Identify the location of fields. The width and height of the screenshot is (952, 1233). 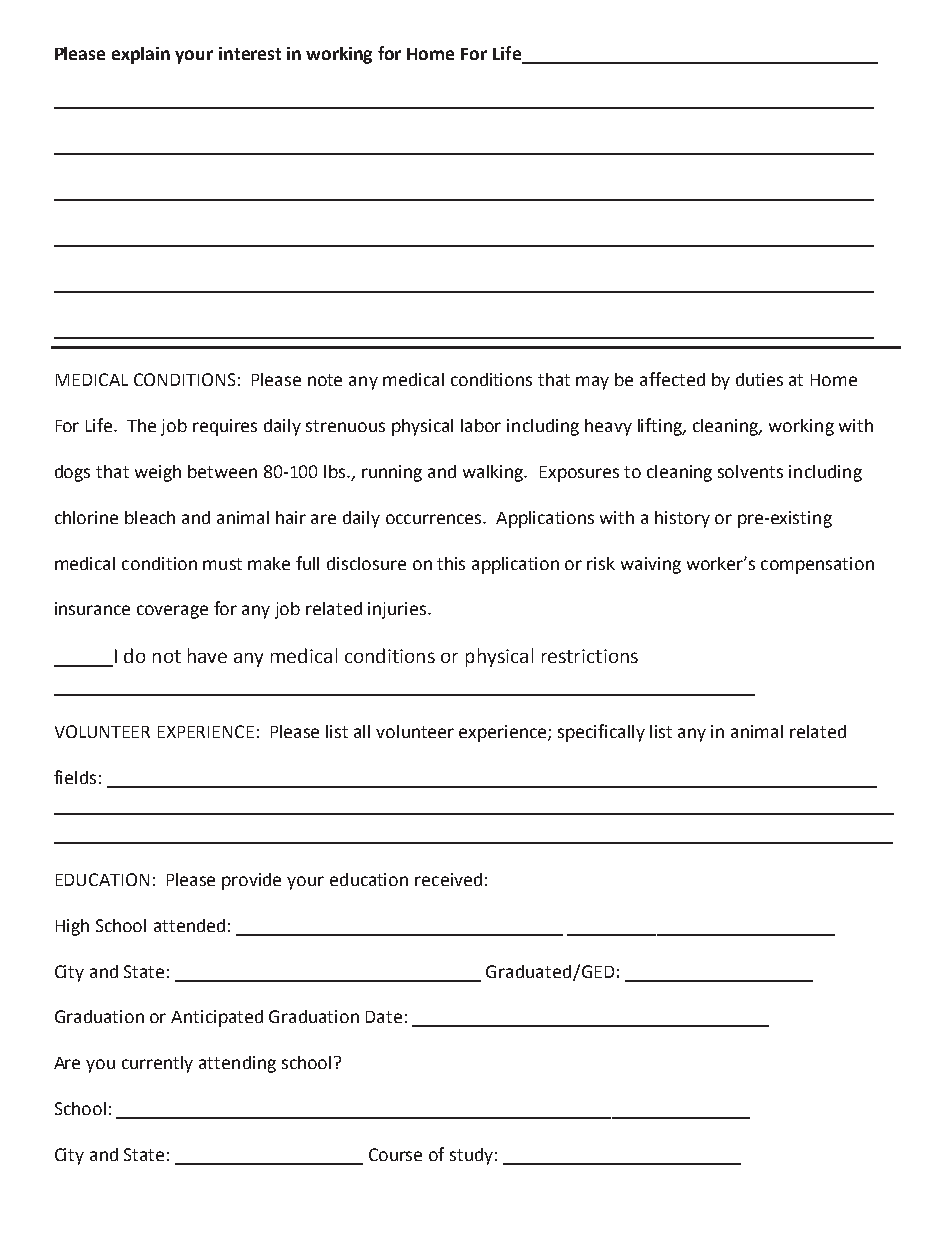
(75, 777).
